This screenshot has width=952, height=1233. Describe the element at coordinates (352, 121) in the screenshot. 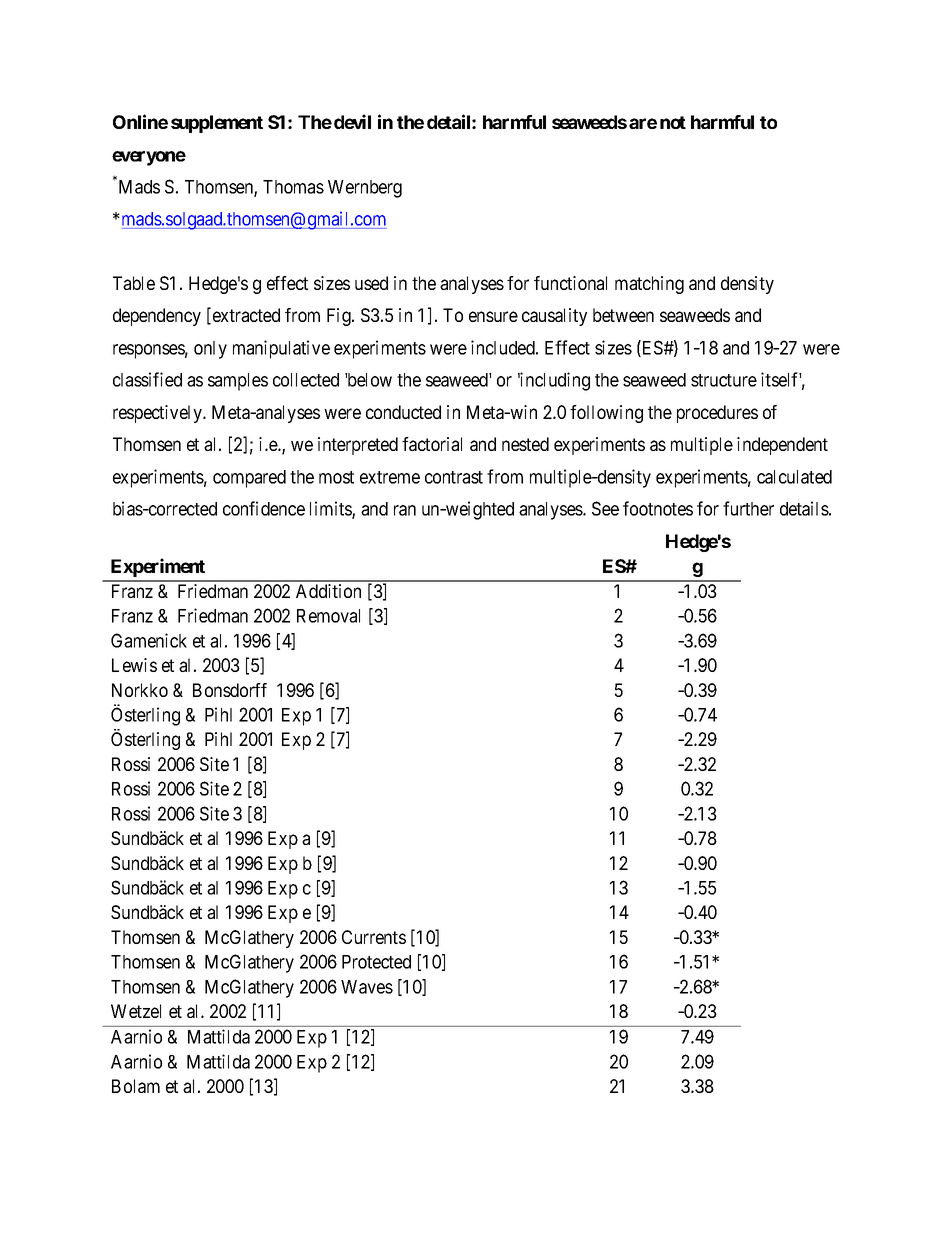

I see `devil` at that location.
